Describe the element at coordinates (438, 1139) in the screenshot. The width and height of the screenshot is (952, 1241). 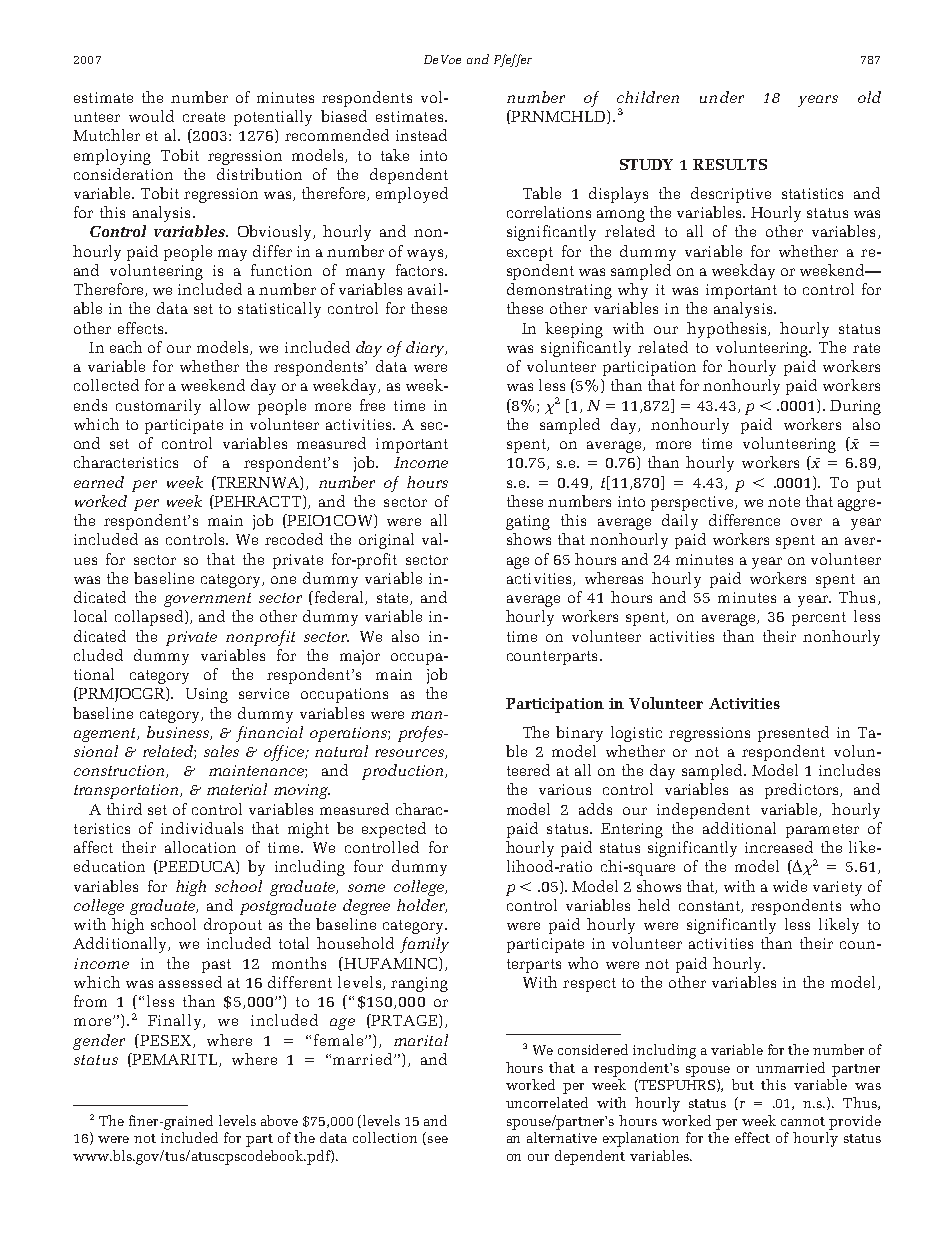
I see `see` at that location.
